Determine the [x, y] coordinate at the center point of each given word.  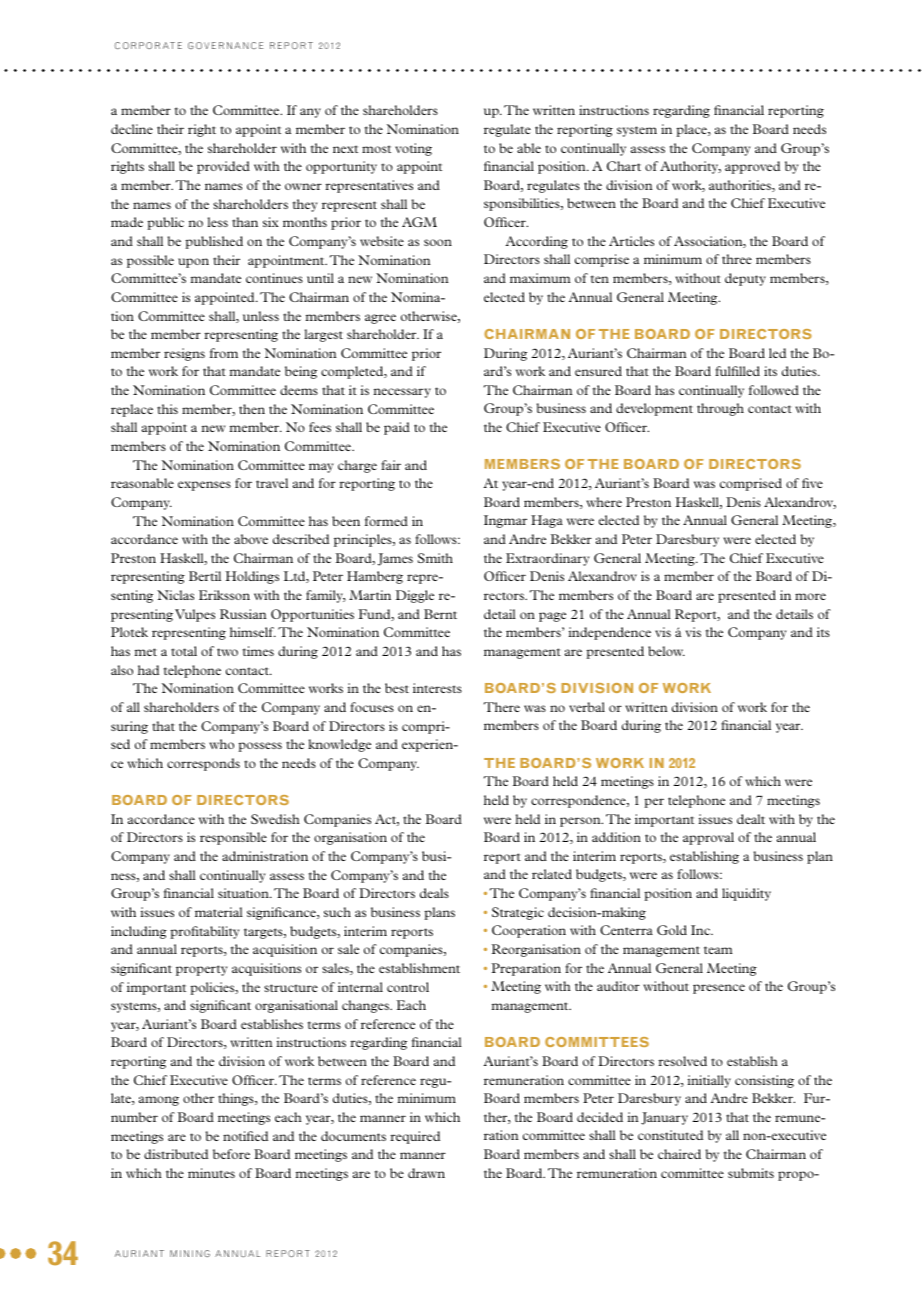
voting [413, 149]
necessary [402, 393]
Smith [435, 558]
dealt [751, 819]
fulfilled [737, 371]
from [224, 353]
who [221, 744]
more [810, 596]
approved [752, 167]
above [251, 539]
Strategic [518, 913]
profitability [204, 932]
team [718, 950]
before [231, 1154]
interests [437, 688]
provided [223, 167]
